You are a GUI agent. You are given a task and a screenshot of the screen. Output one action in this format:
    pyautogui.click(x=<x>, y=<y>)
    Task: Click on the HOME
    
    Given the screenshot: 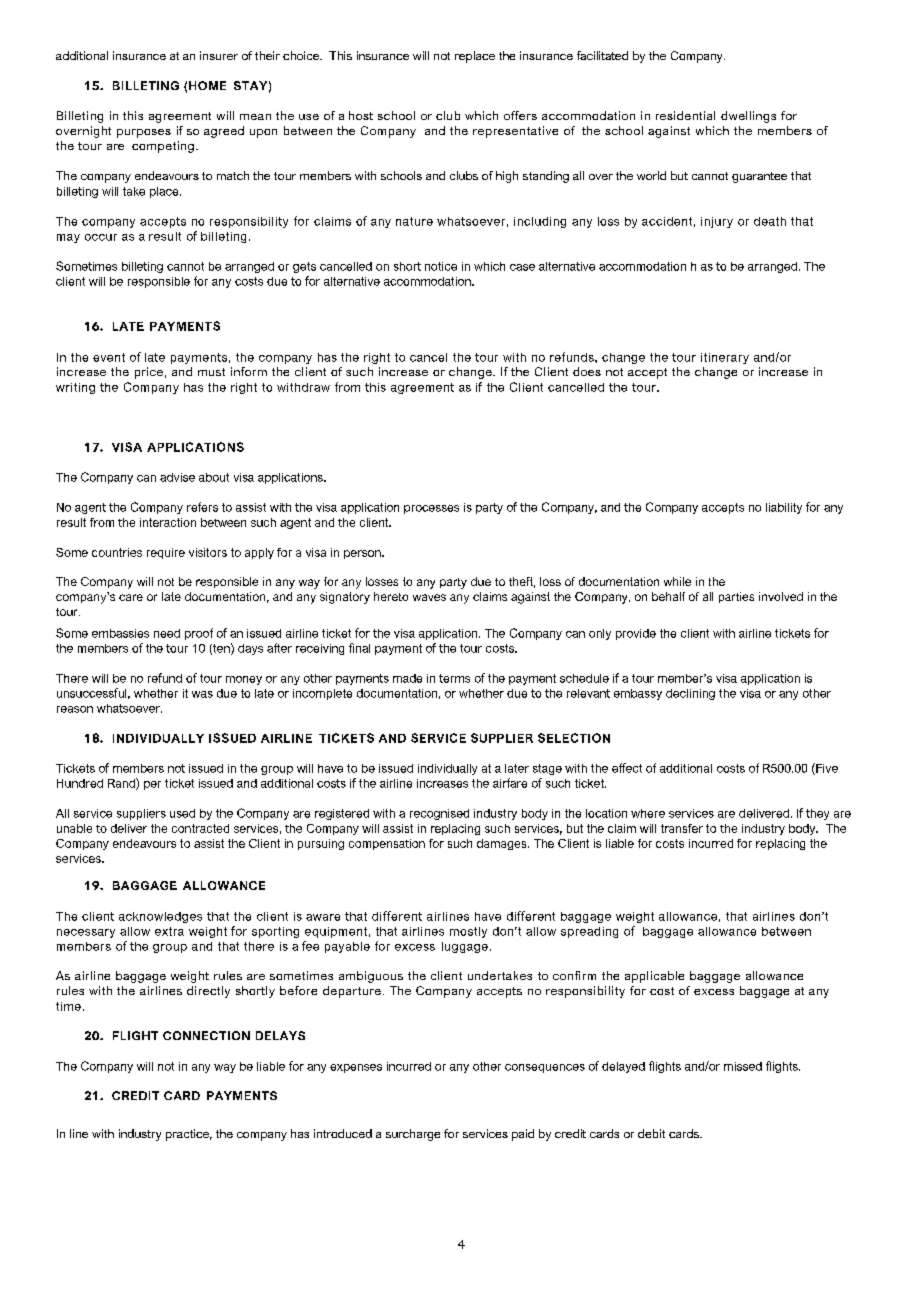 What is the action you would take?
    pyautogui.click(x=207, y=85)
